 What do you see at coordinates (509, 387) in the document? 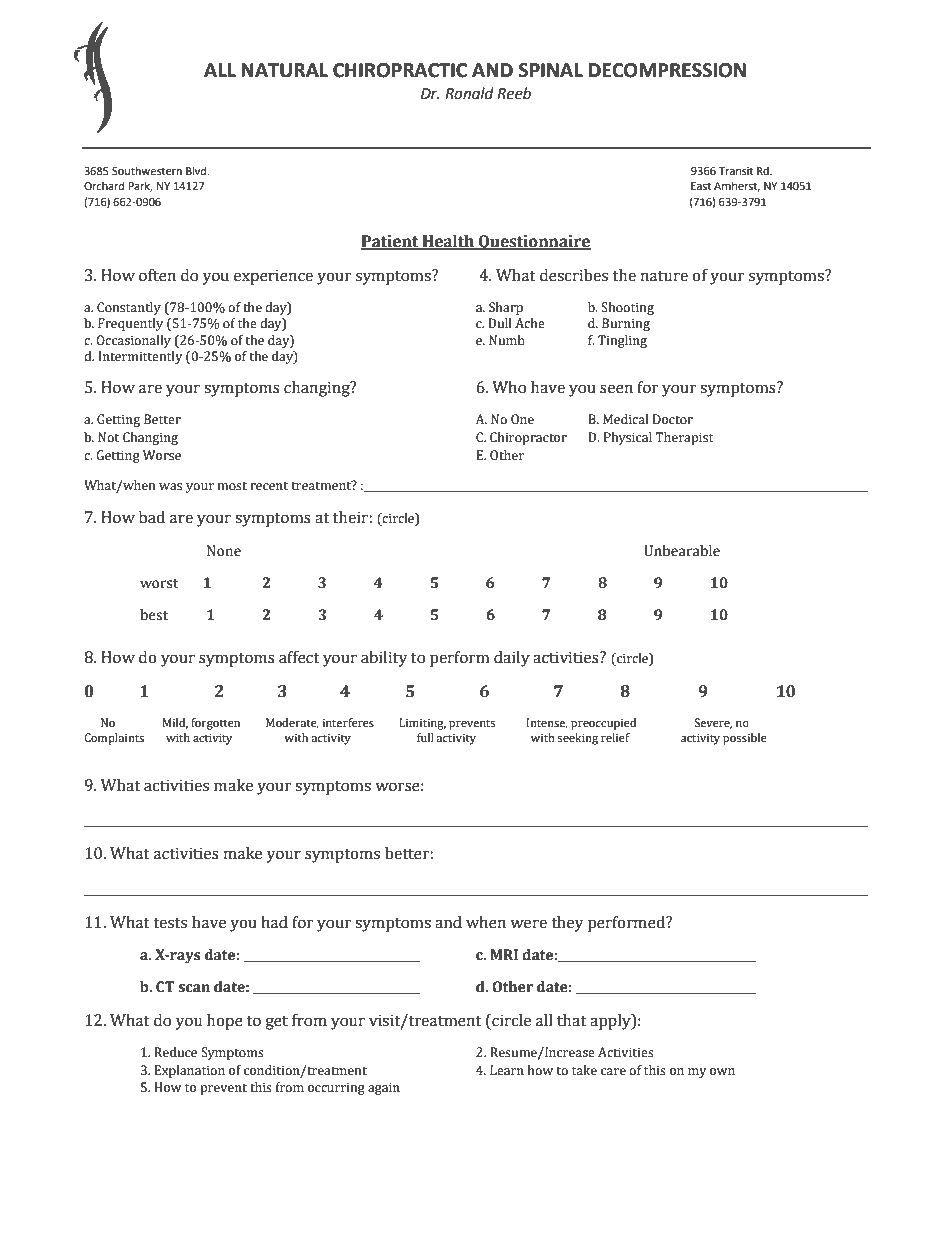
I see `Who` at bounding box center [509, 387].
